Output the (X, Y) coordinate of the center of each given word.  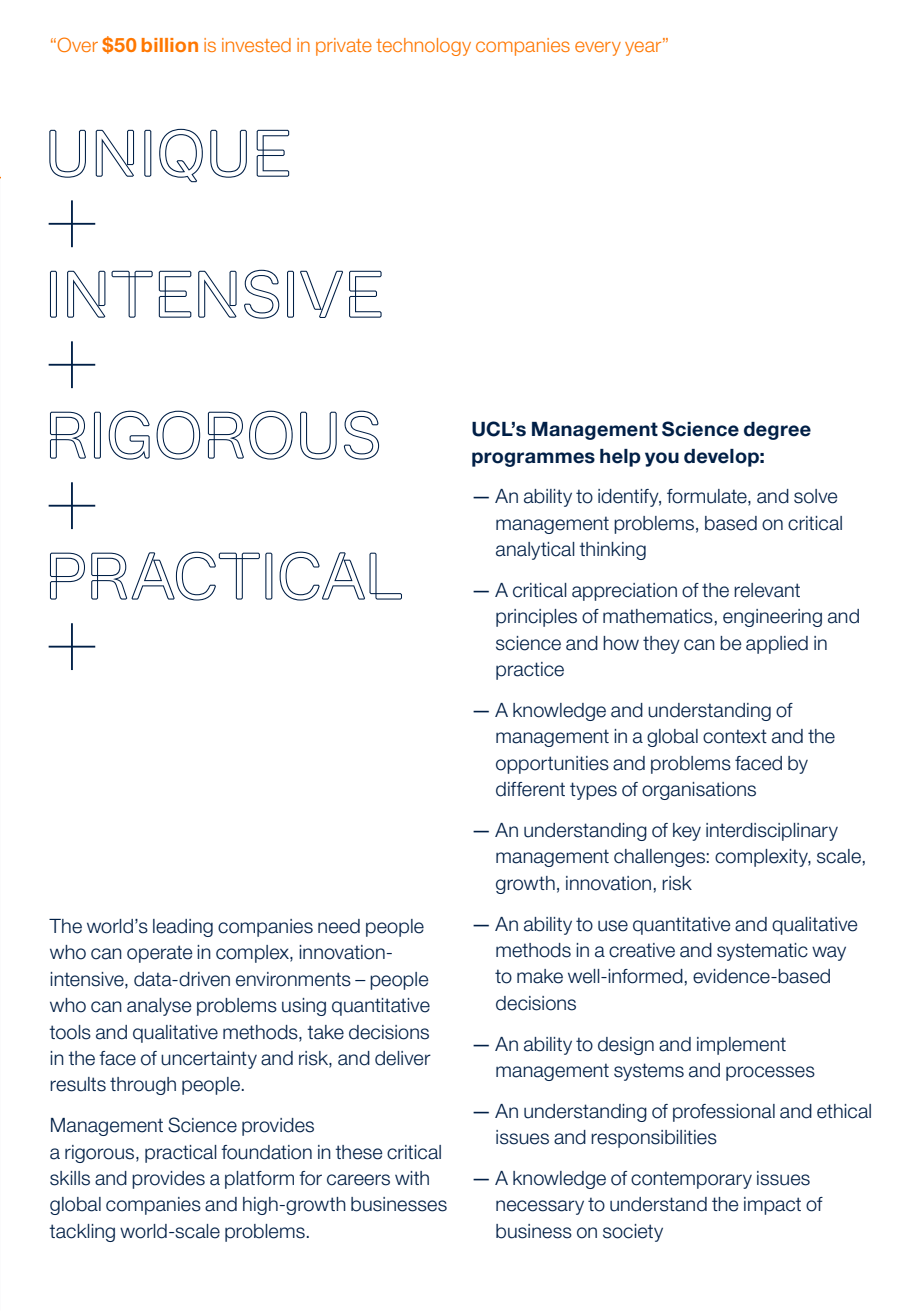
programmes (533, 459)
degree (777, 431)
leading (183, 928)
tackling (82, 1233)
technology (423, 47)
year (644, 47)
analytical (535, 551)
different (530, 789)
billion (170, 45)
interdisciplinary (772, 832)
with (412, 1178)
